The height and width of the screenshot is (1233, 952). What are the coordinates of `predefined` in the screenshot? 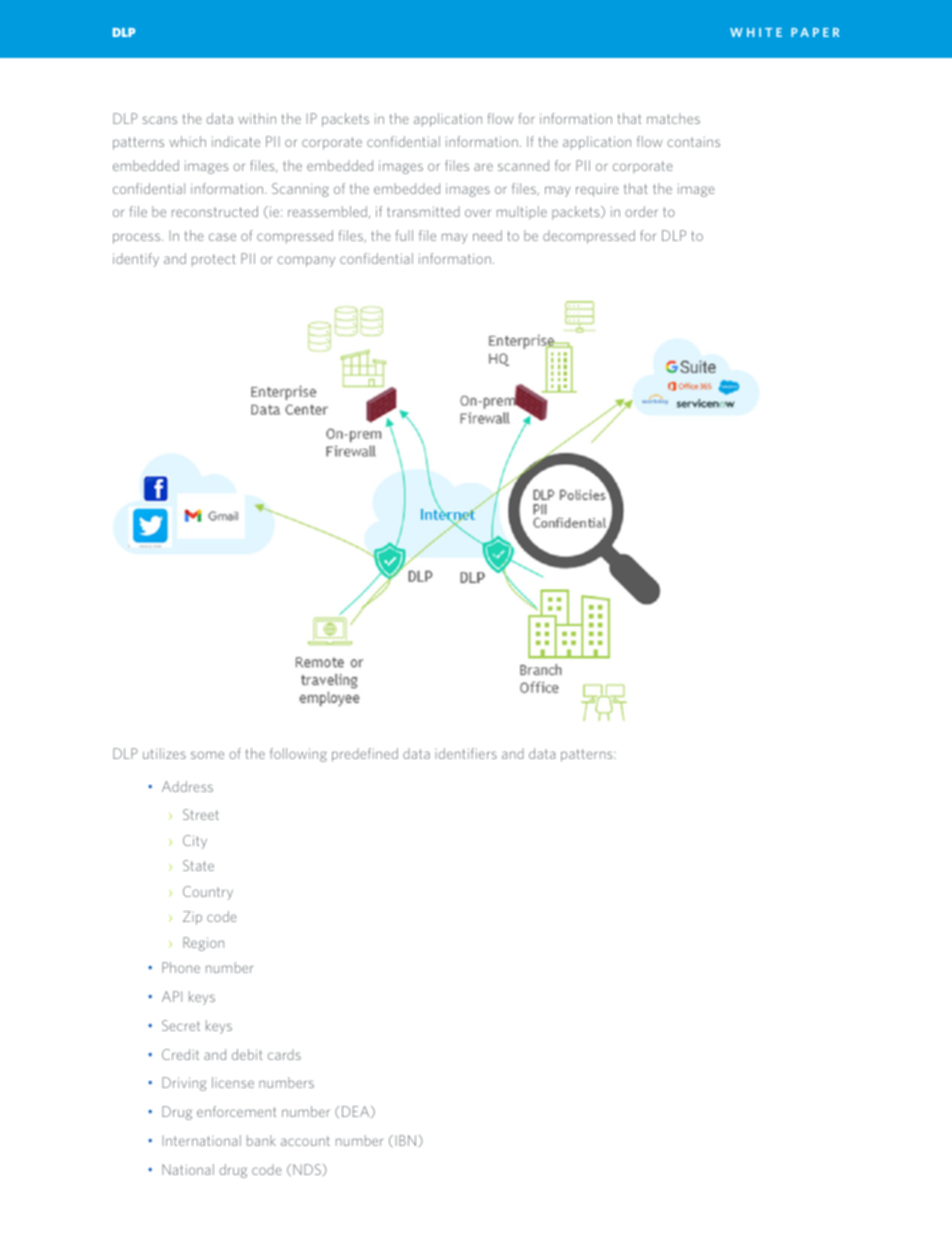 It's located at (365, 755).
